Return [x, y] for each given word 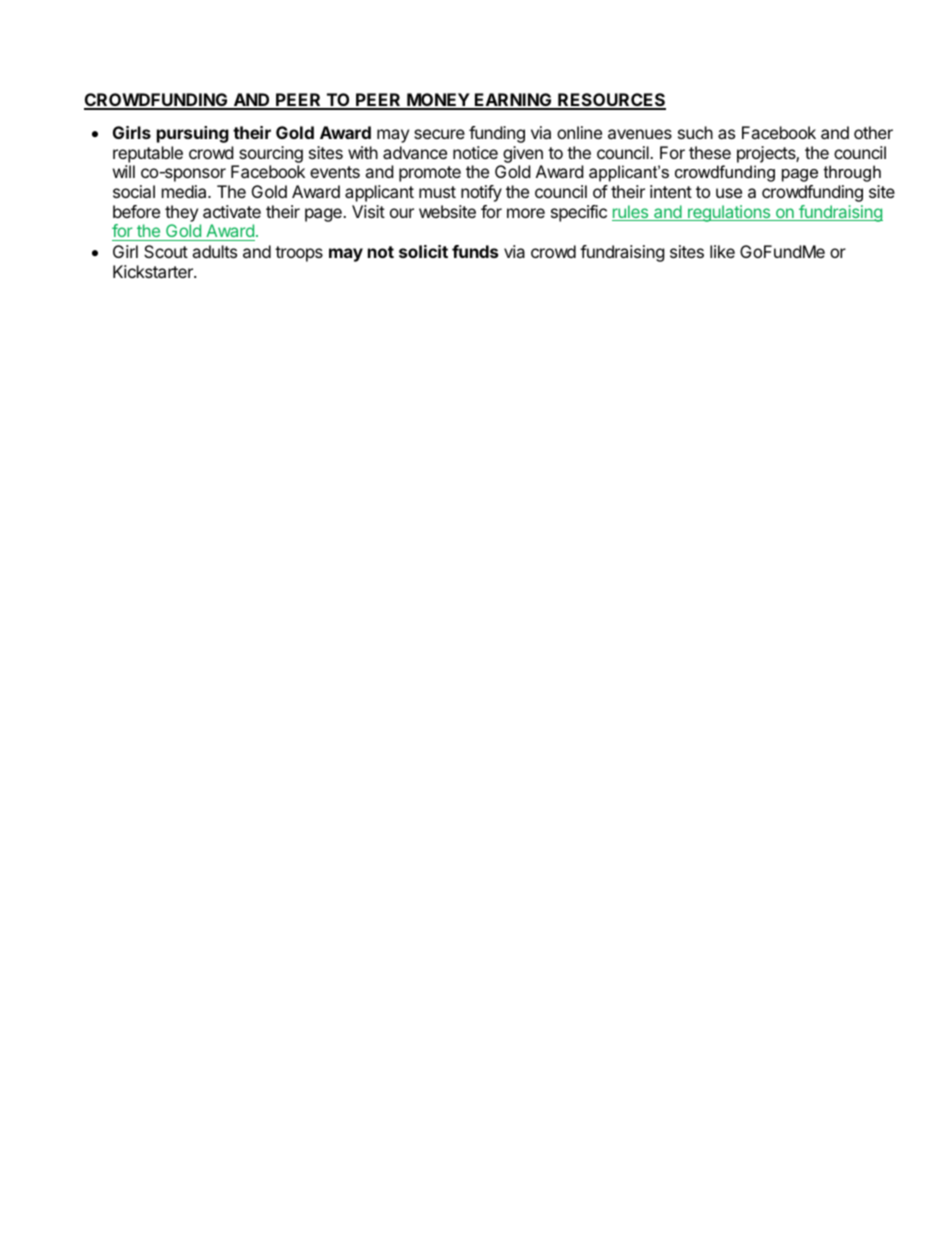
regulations [729, 213]
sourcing [271, 154]
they [181, 213]
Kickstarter [154, 271]
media [185, 191]
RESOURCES [611, 101]
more [526, 213]
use [729, 193]
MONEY [438, 101]
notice [475, 152]
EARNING [513, 101]
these [710, 152]
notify [481, 193]
